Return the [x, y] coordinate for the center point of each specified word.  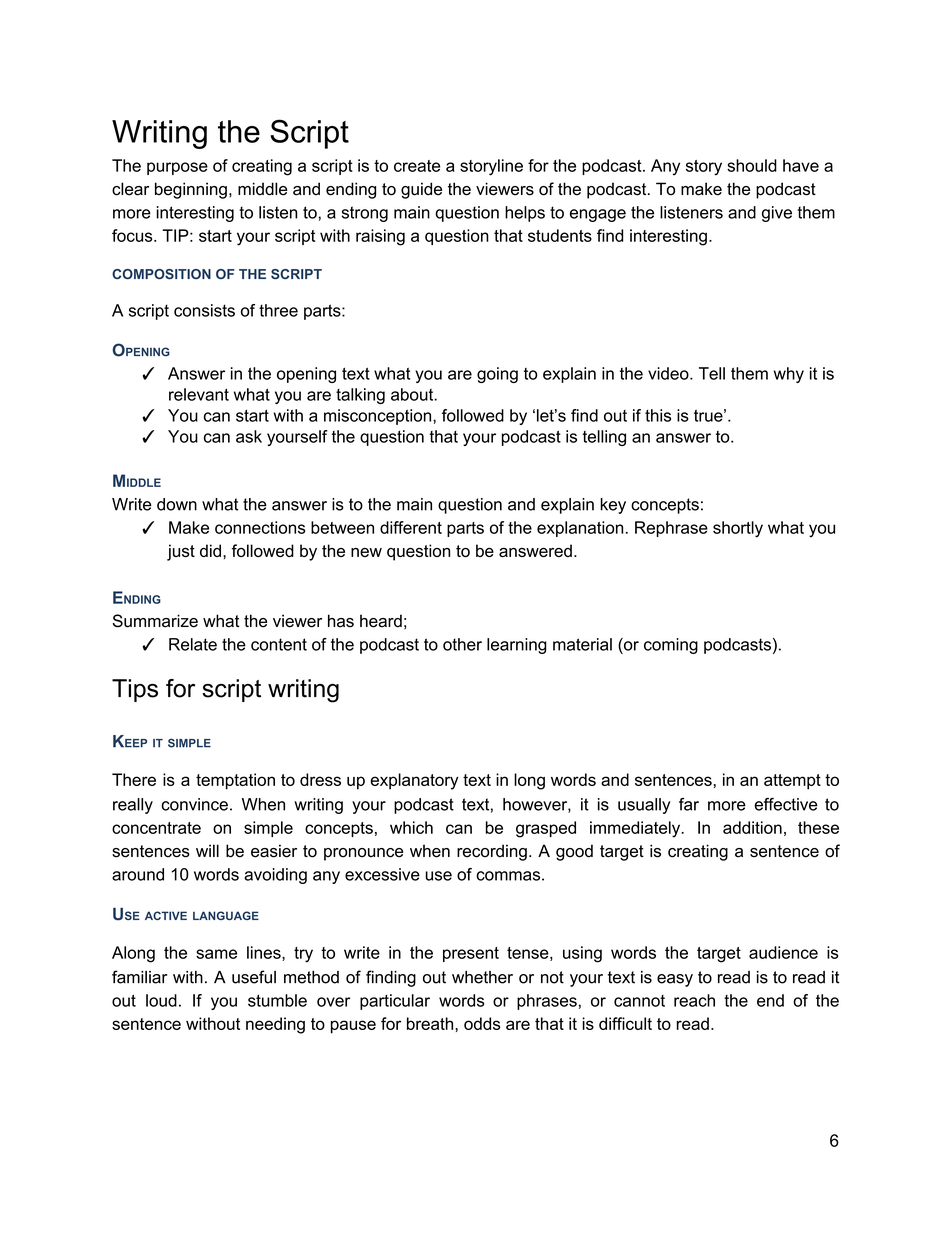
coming [671, 646]
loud [161, 1000]
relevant [199, 394]
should [752, 165]
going [497, 375]
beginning [191, 190]
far [689, 804]
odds [482, 1023]
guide [421, 190]
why [789, 375]
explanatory [414, 781]
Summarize [155, 621]
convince [194, 804]
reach [694, 1000]
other [462, 644]
